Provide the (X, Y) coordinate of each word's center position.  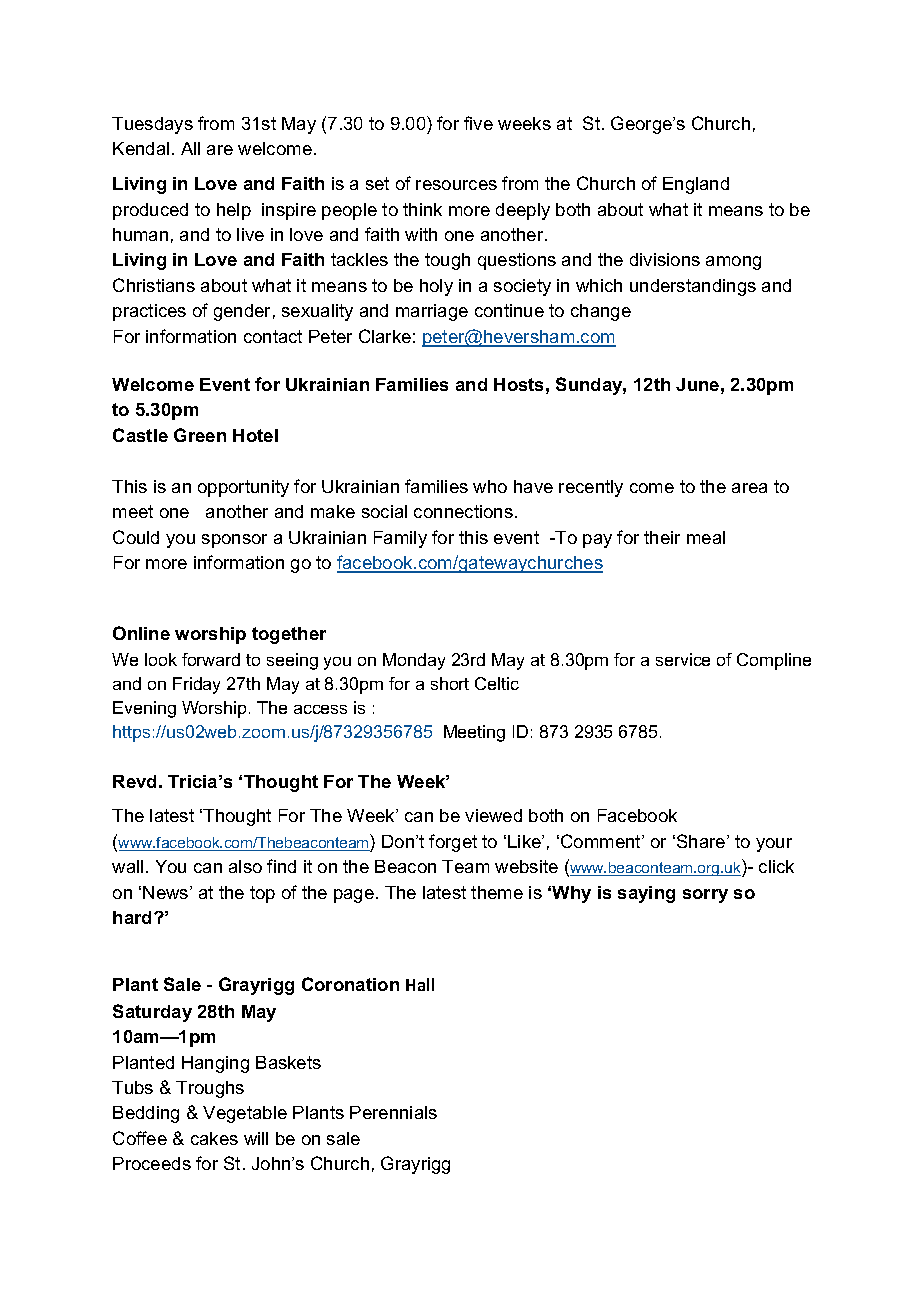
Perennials (393, 1112)
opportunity (243, 488)
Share (702, 841)
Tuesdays (152, 125)
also (245, 866)
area (749, 488)
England (696, 185)
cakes (214, 1138)
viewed (493, 815)
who (490, 486)
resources (456, 185)
